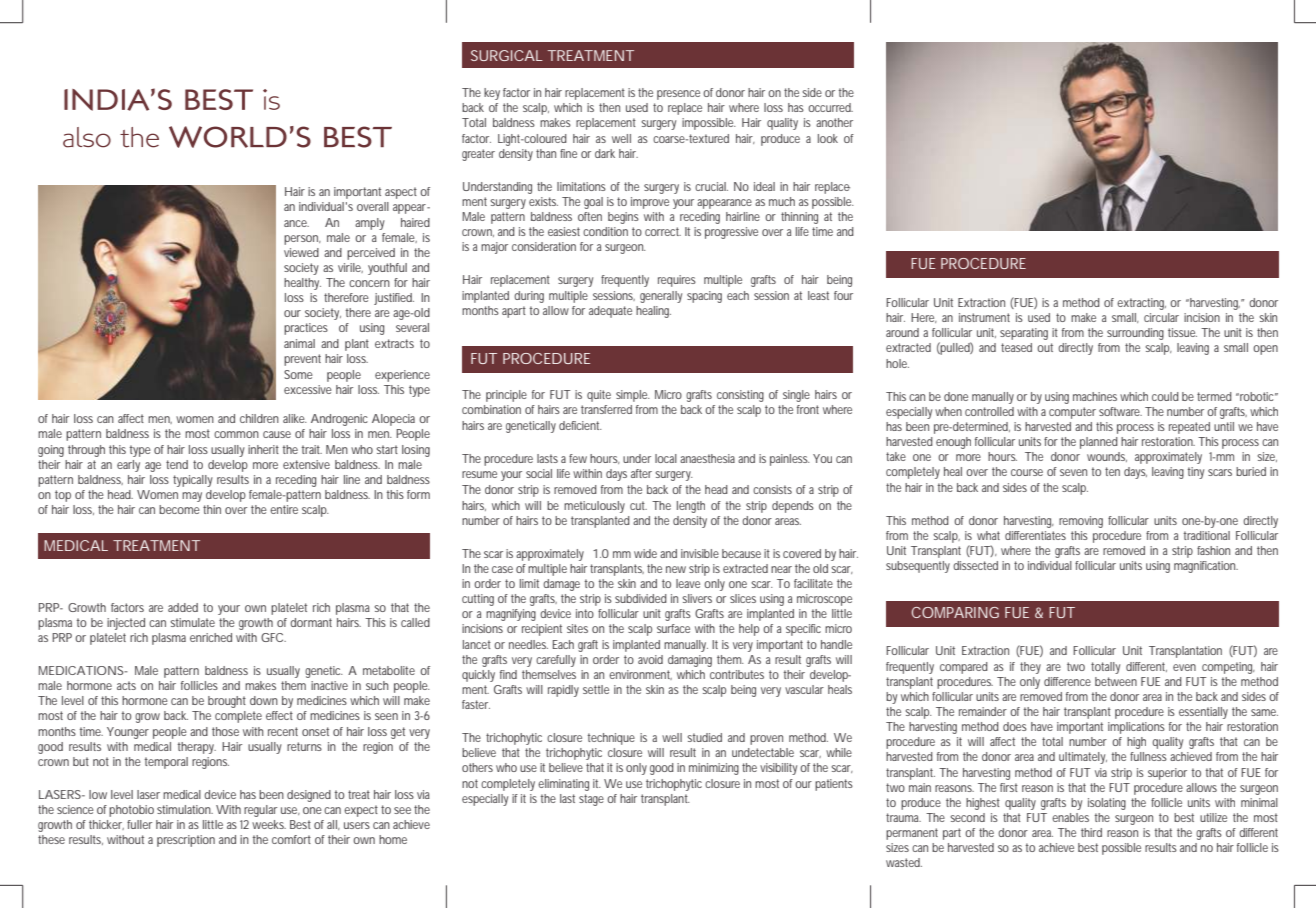 This page has width=1316, height=908. Describe the element at coordinates (186, 841) in the page. I see `prescription` at that location.
